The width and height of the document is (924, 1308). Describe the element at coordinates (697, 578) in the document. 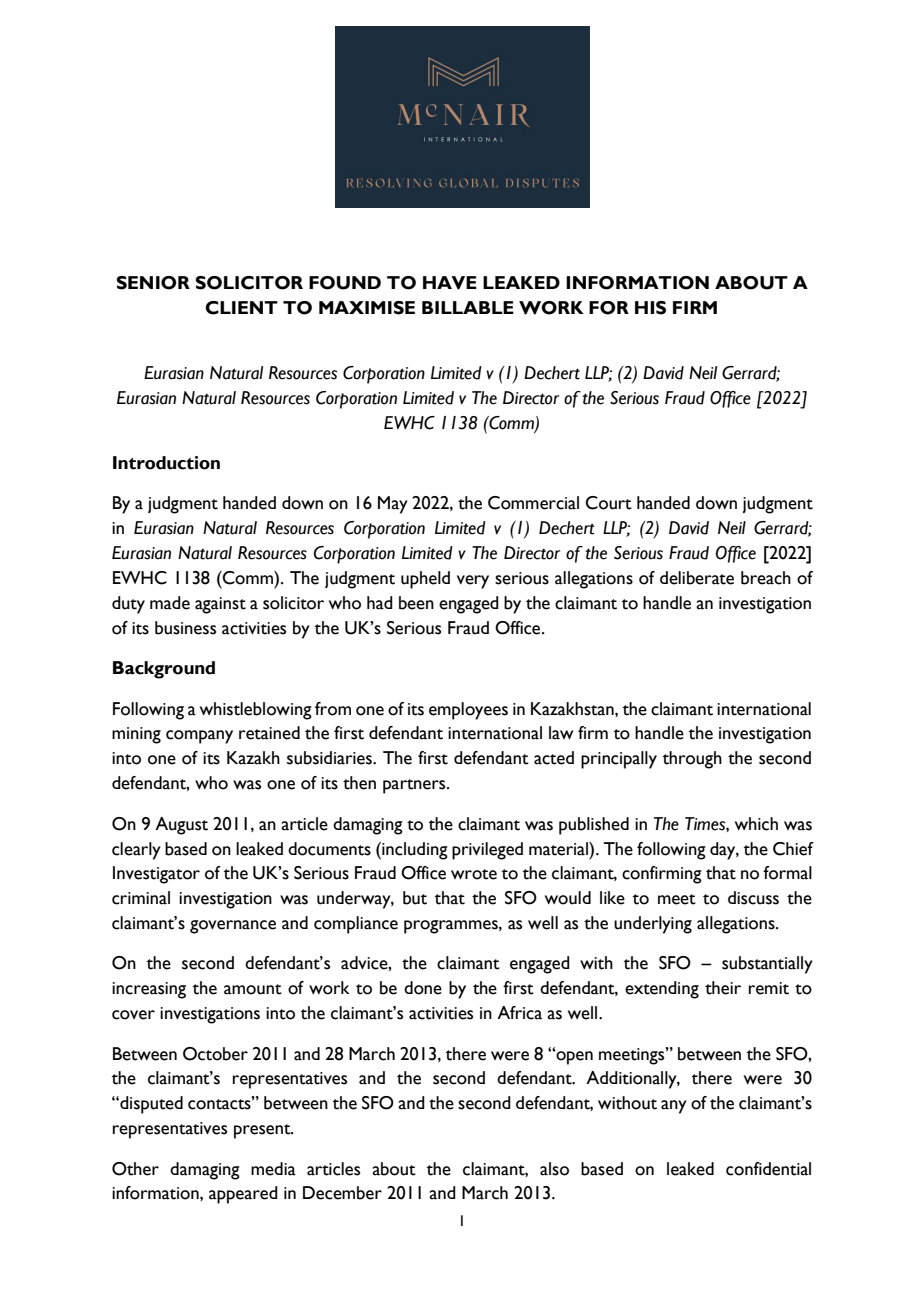

I see `deliberate` at that location.
